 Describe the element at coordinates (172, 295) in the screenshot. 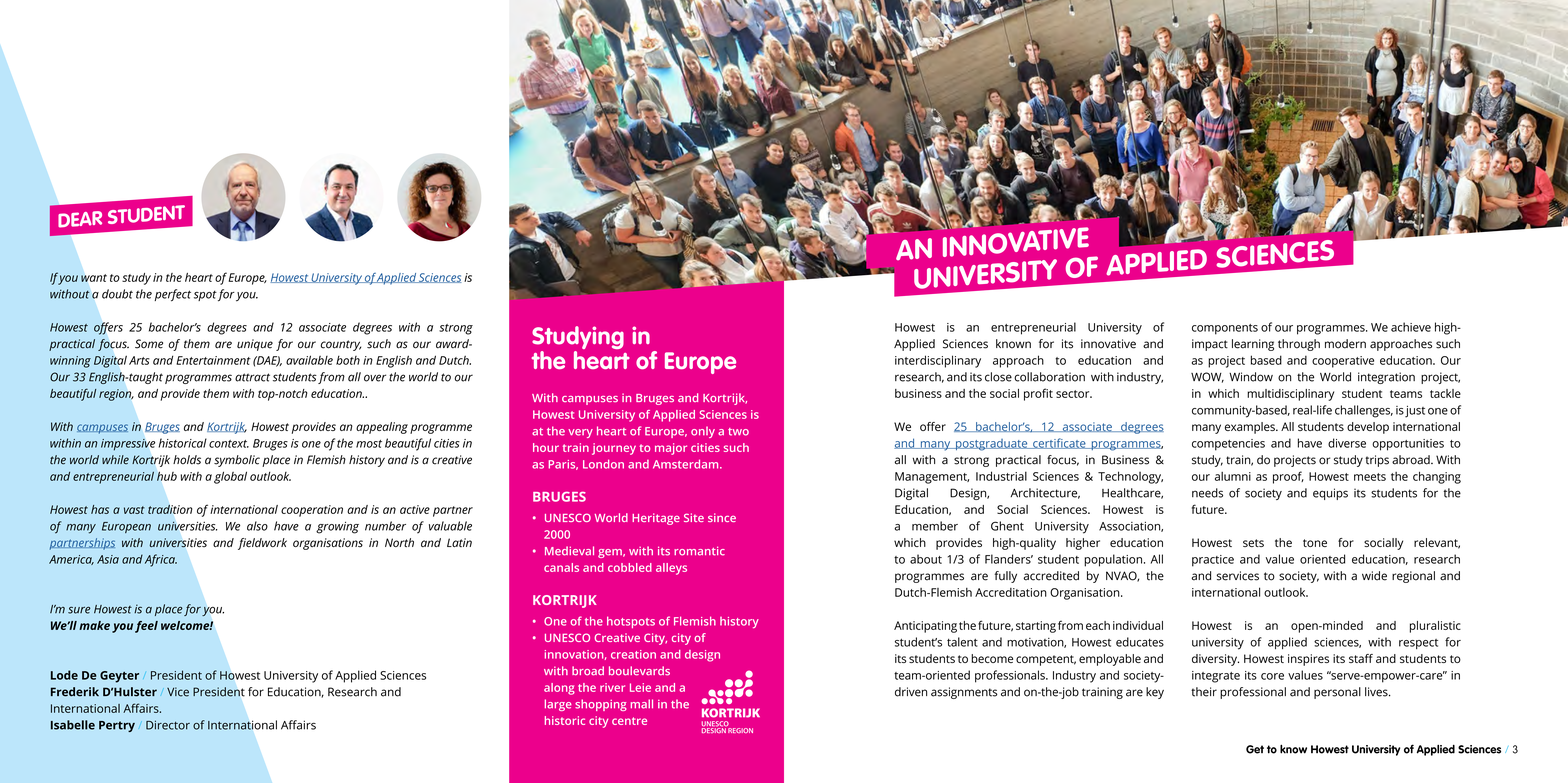

I see `perfect` at that location.
